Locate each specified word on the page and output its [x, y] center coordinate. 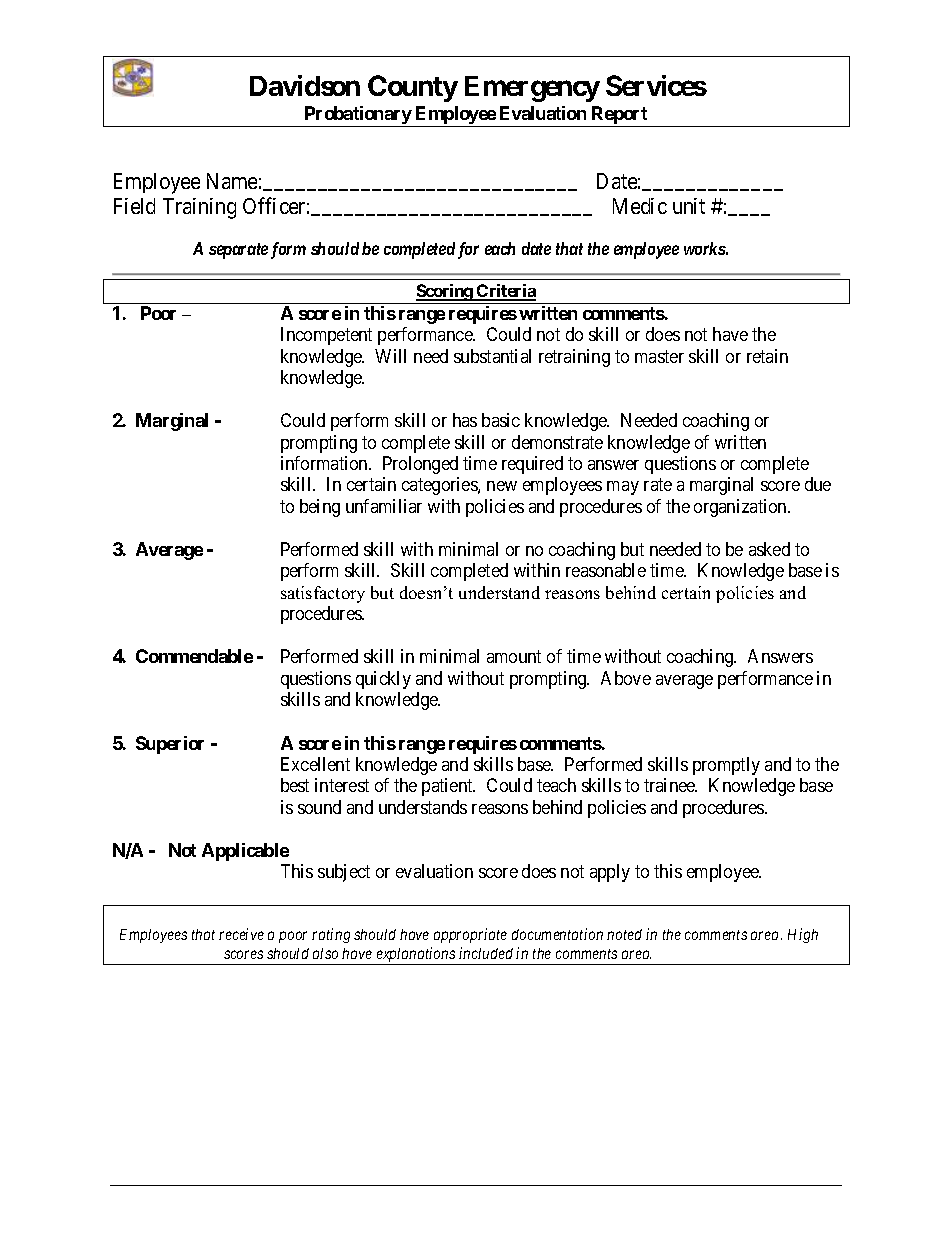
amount [514, 657]
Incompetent [326, 336]
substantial [492, 356]
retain [767, 356]
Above [626, 678]
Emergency [532, 89]
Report [619, 116]
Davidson [305, 85]
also [325, 953]
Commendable [194, 656]
